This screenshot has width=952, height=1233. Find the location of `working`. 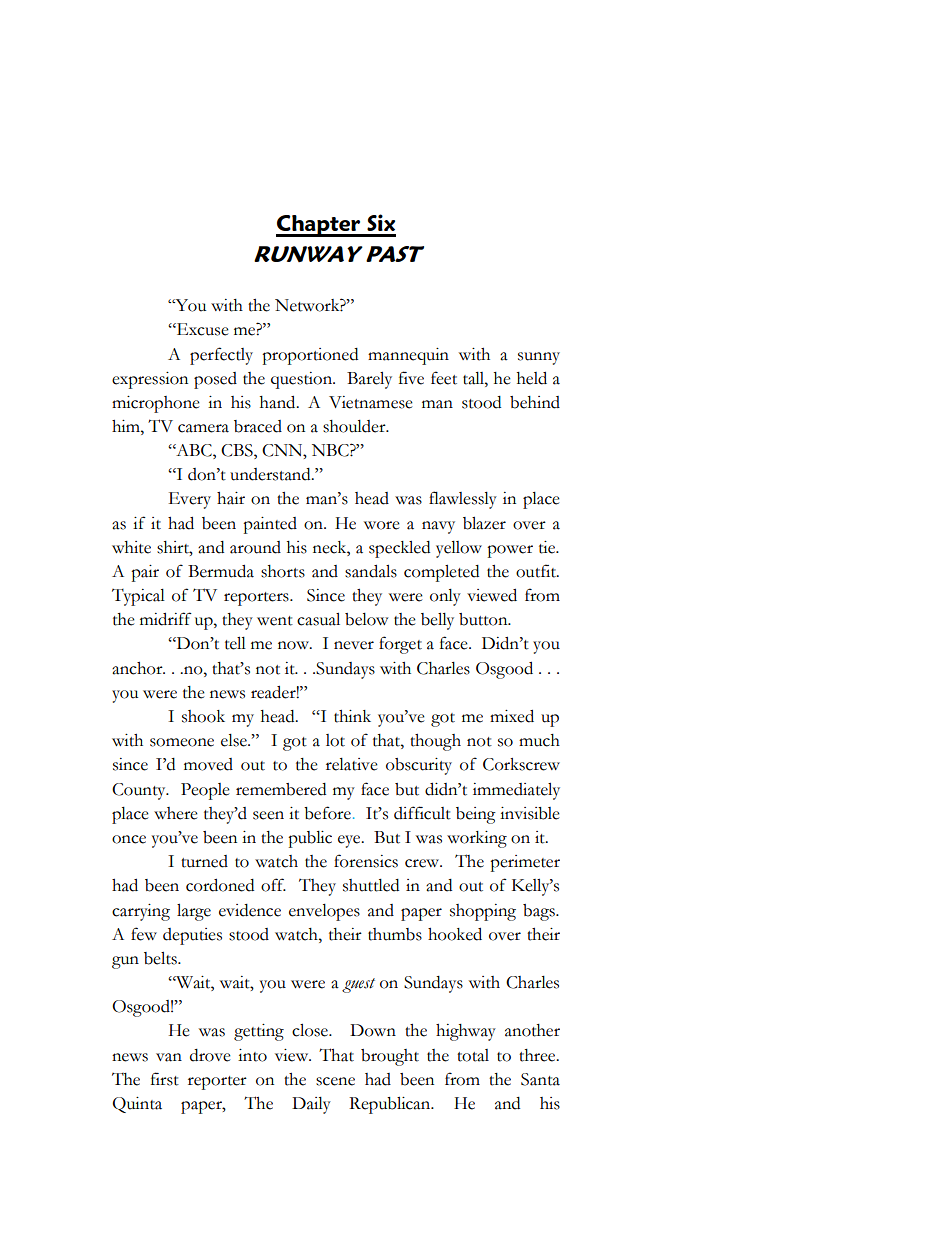

working is located at coordinates (477, 839).
